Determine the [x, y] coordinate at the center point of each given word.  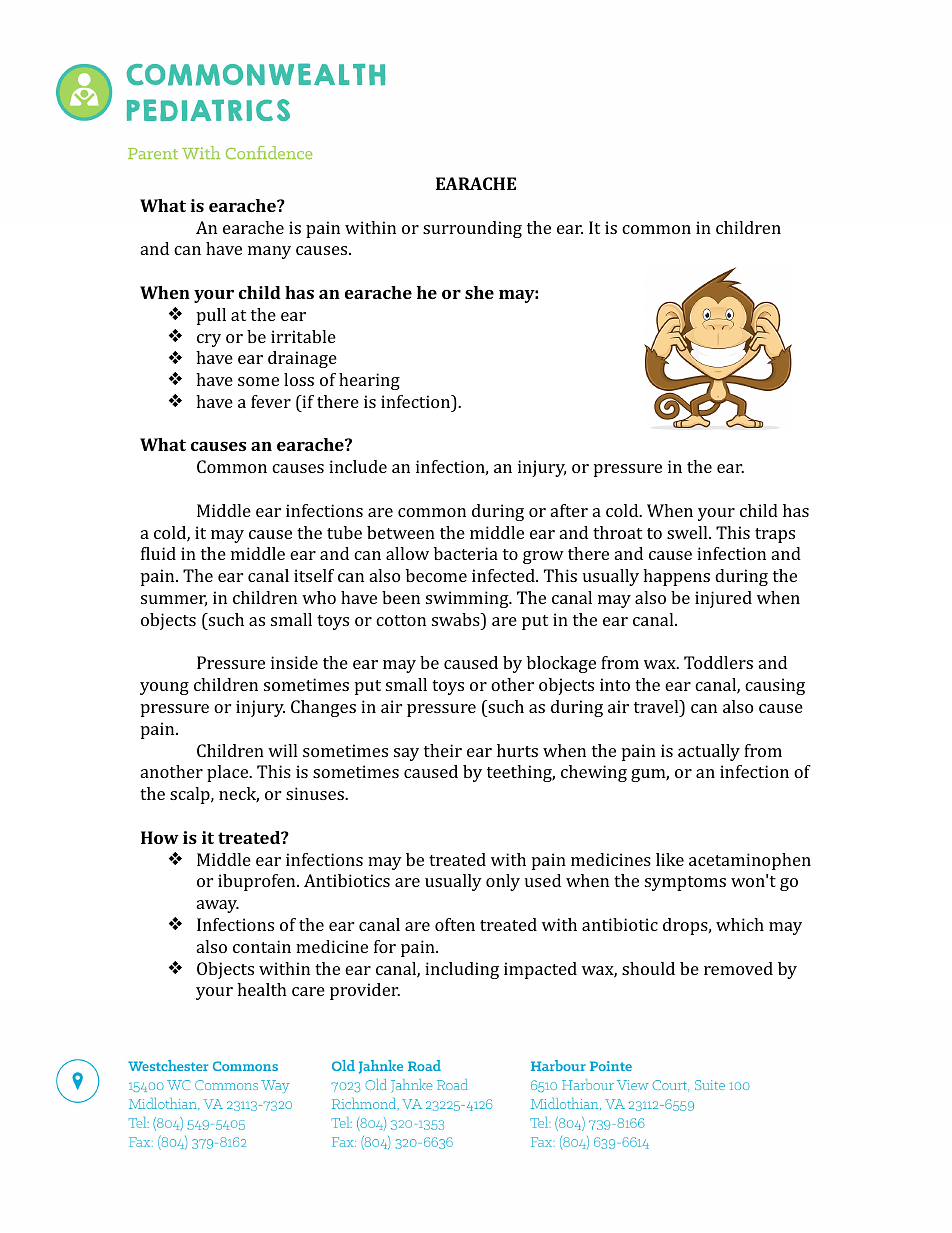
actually [709, 752]
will [282, 750]
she [479, 292]
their [443, 750]
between [401, 532]
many [269, 252]
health [262, 989]
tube [344, 532]
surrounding [472, 229]
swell [688, 532]
